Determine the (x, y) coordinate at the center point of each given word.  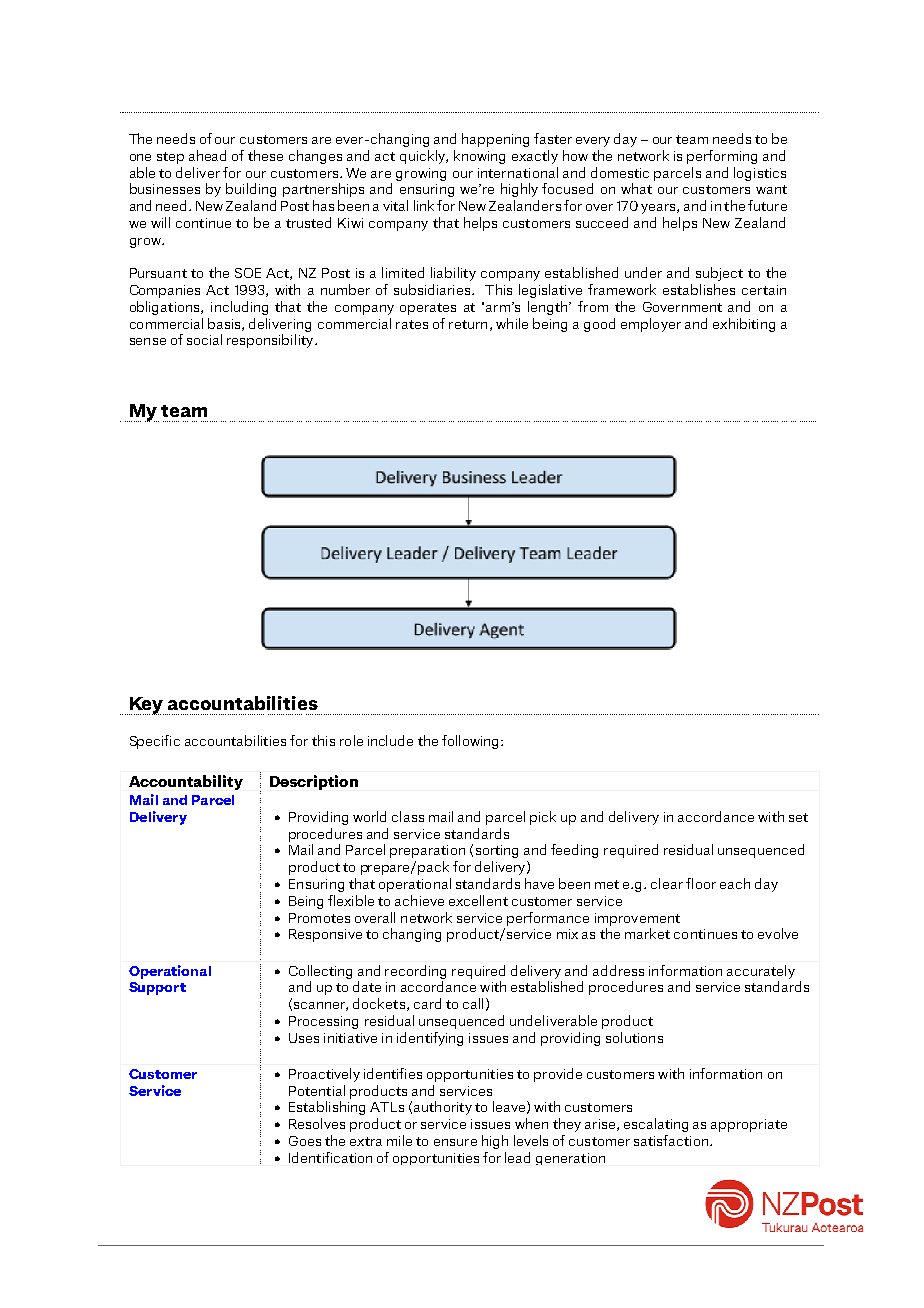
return (468, 324)
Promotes (319, 918)
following (472, 742)
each (735, 883)
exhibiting (744, 325)
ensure (455, 1142)
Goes (305, 1141)
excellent (478, 900)
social (204, 339)
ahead (207, 155)
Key (146, 706)
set (798, 817)
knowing (479, 157)
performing (722, 157)
